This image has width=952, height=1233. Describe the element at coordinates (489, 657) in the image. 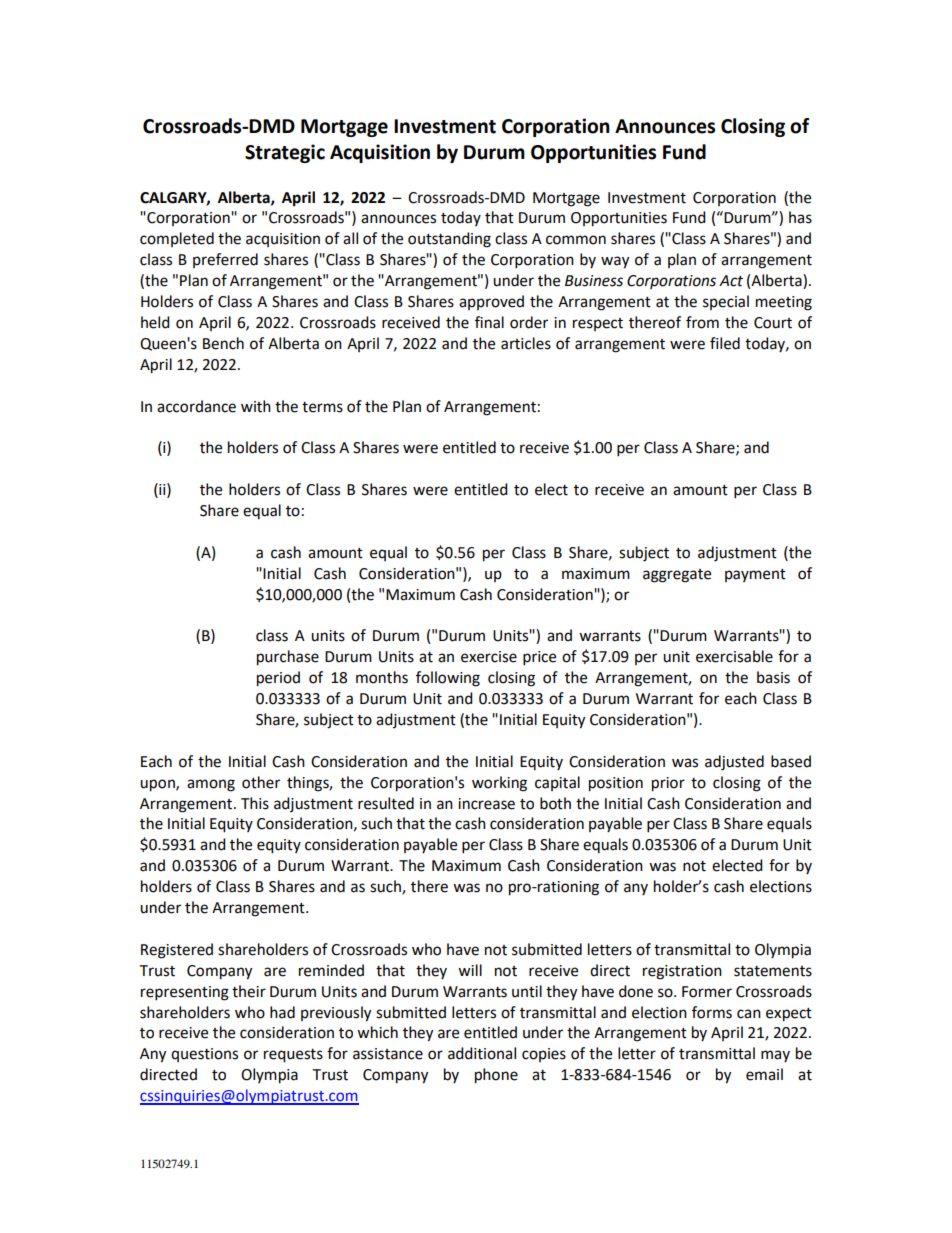

I see `exercise` at that location.
